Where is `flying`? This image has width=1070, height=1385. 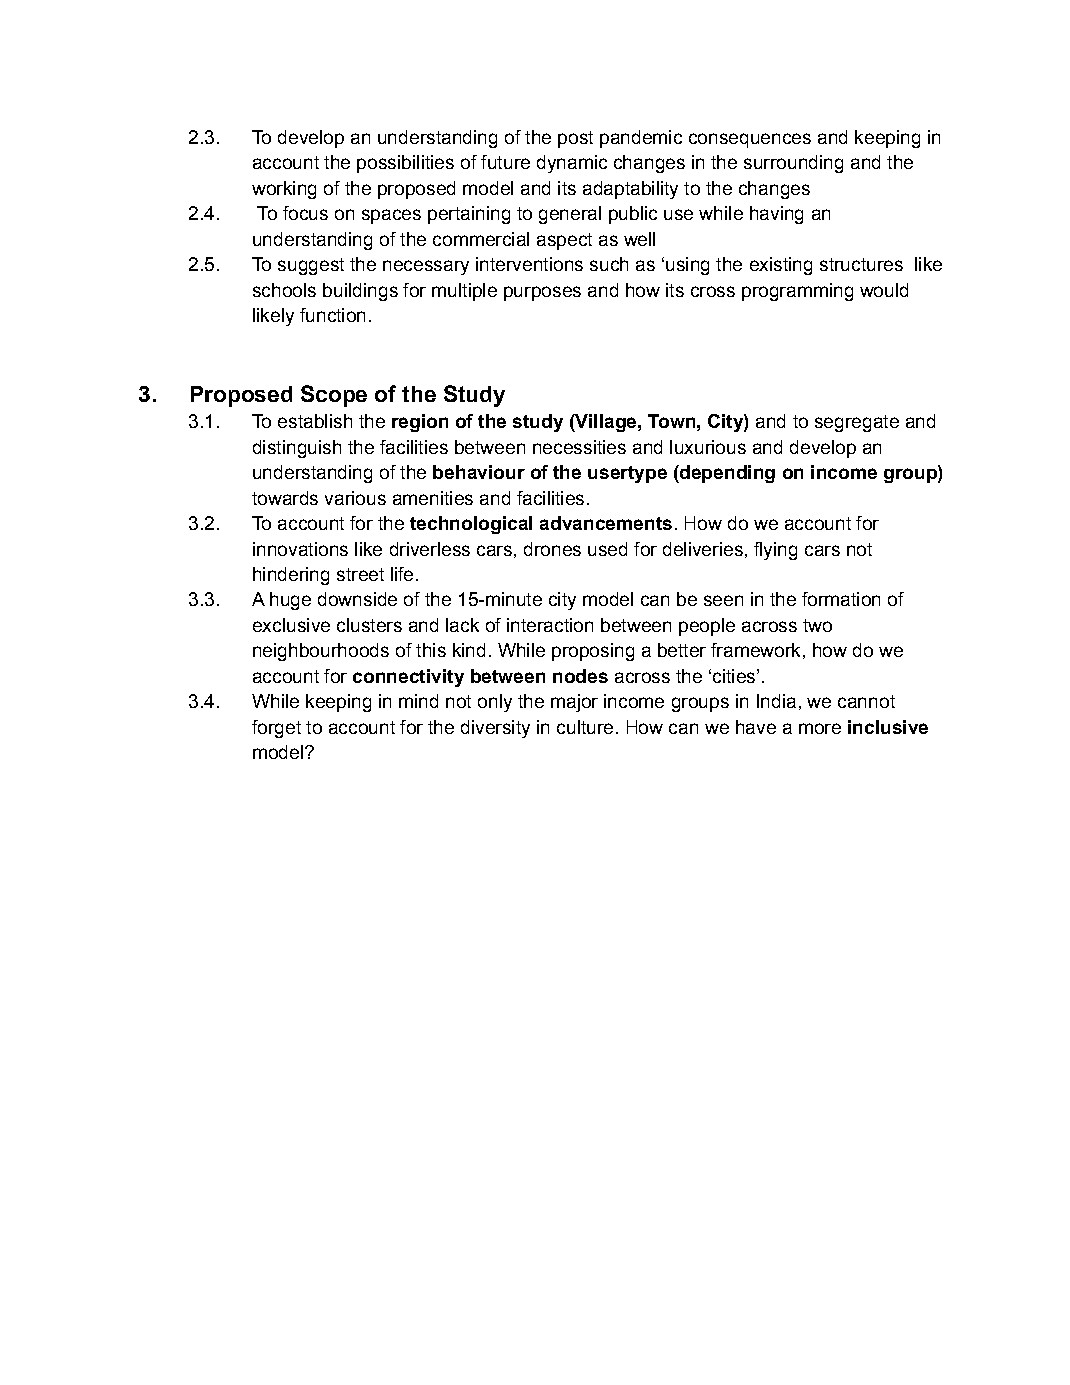 flying is located at coordinates (775, 551).
